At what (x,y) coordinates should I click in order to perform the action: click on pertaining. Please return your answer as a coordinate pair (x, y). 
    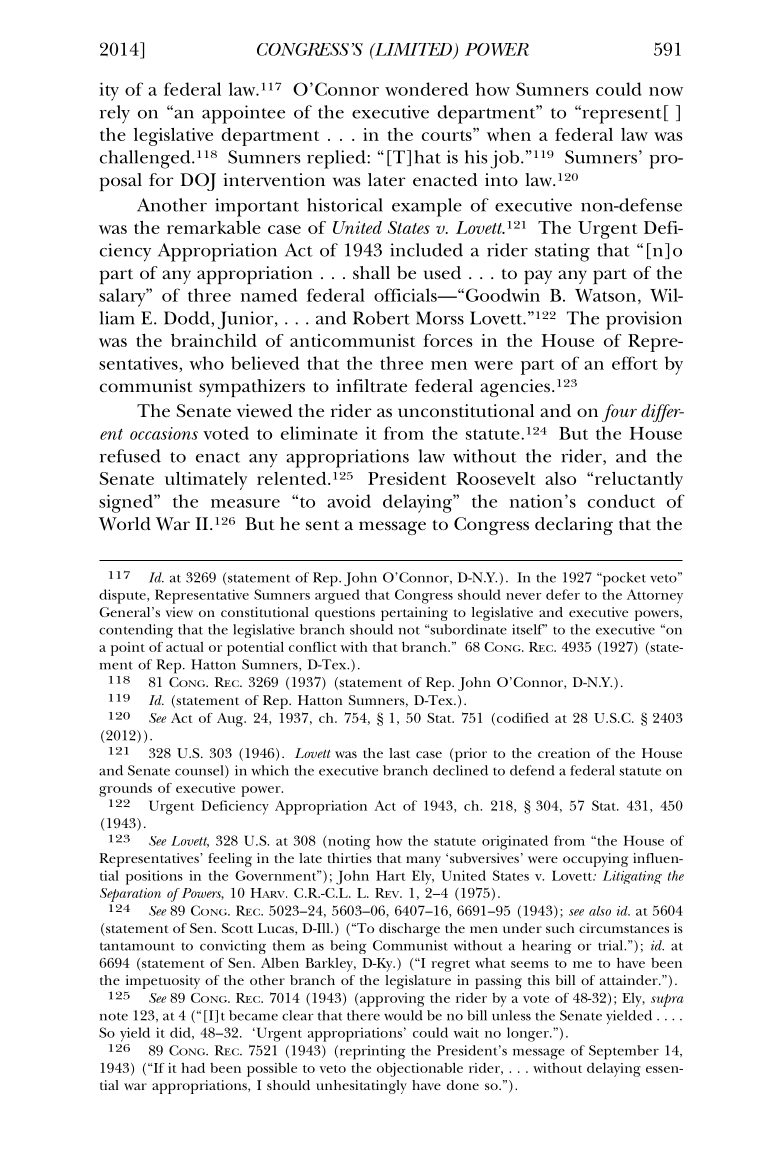
    Looking at the image, I should click on (414, 614).
